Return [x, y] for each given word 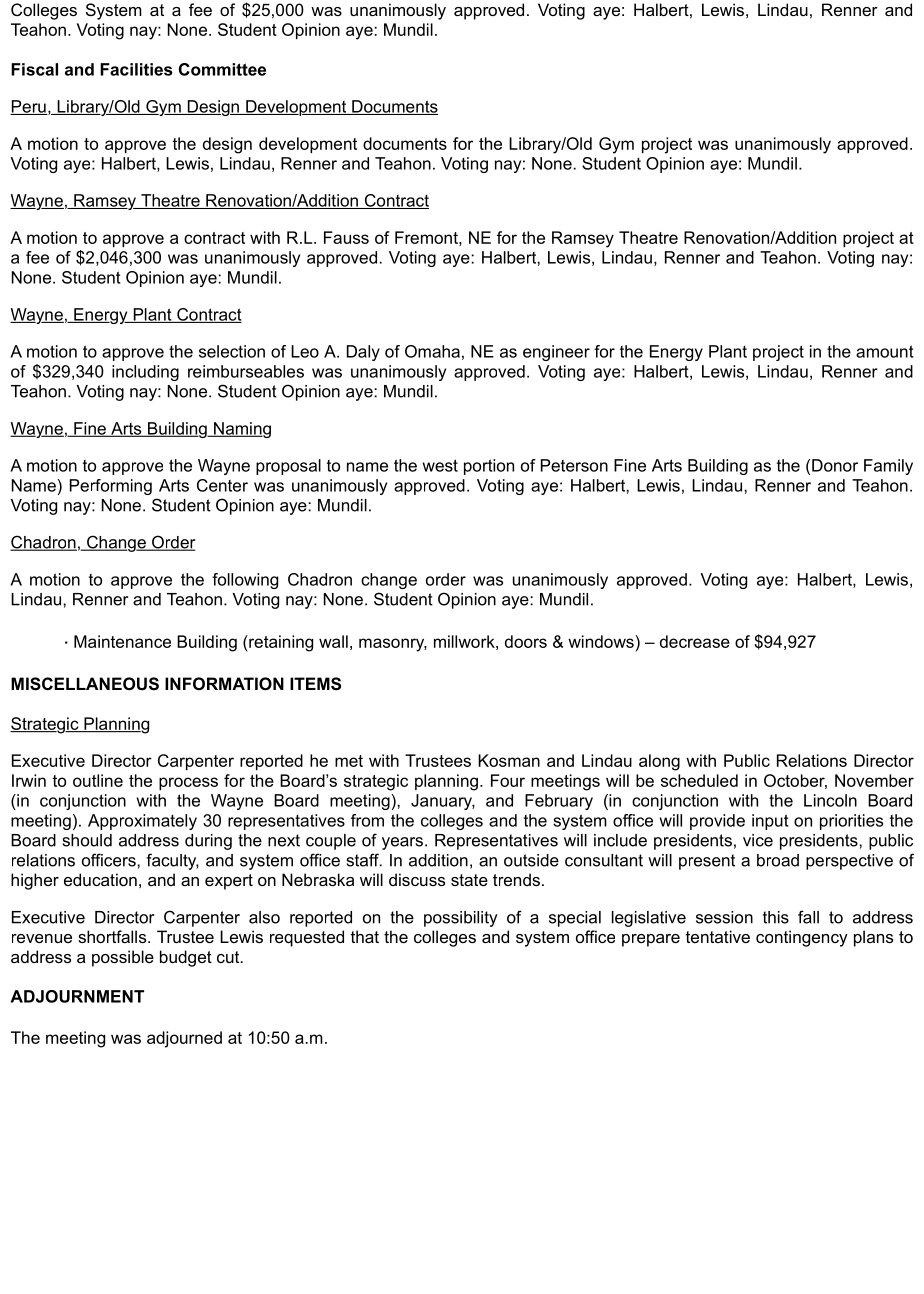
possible [123, 958]
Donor [835, 465]
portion [489, 467]
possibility [461, 919]
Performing [111, 487]
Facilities [136, 69]
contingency [802, 938]
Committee [222, 69]
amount [885, 351]
